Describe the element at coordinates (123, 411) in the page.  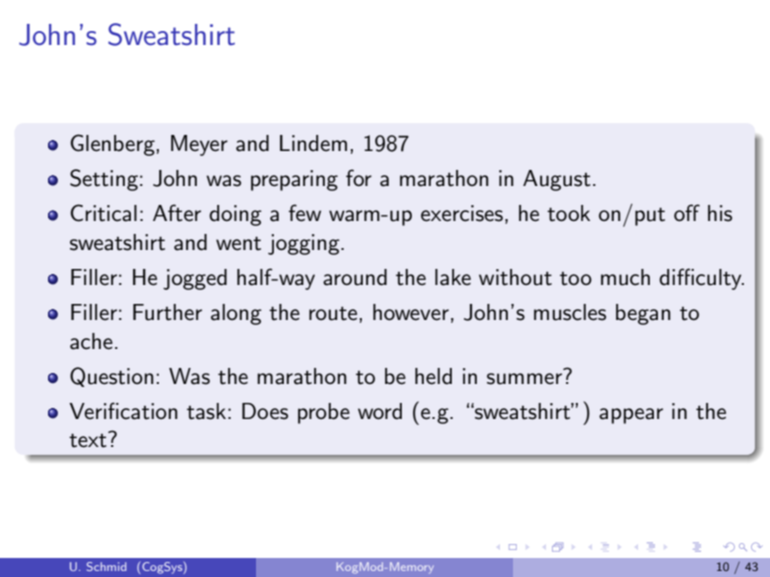
I see `Verification` at that location.
